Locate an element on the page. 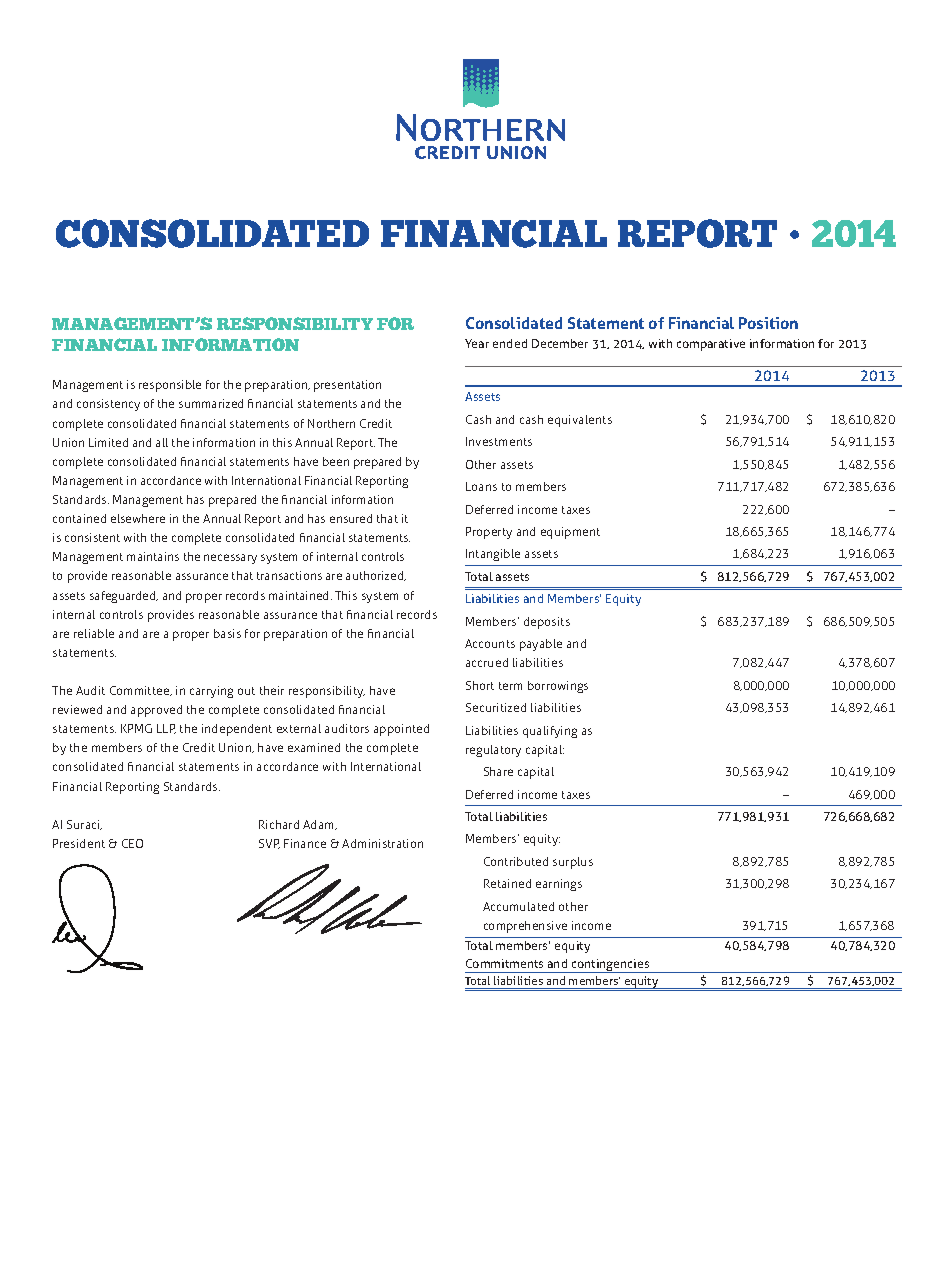 This page has width=952, height=1270. reliable is located at coordinates (94, 633).
